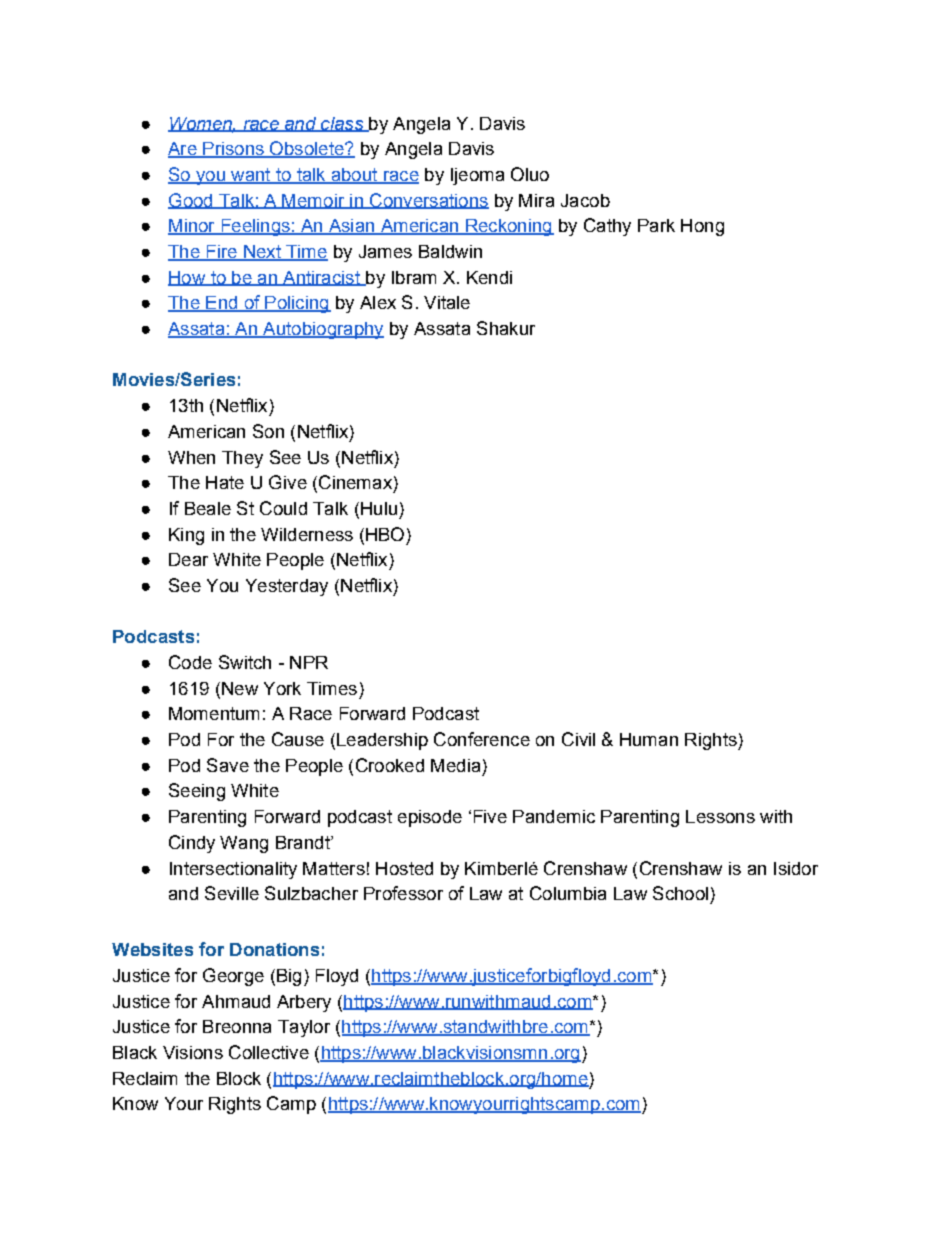 Image resolution: width=952 pixels, height=1233 pixels. I want to click on They, so click(242, 459).
